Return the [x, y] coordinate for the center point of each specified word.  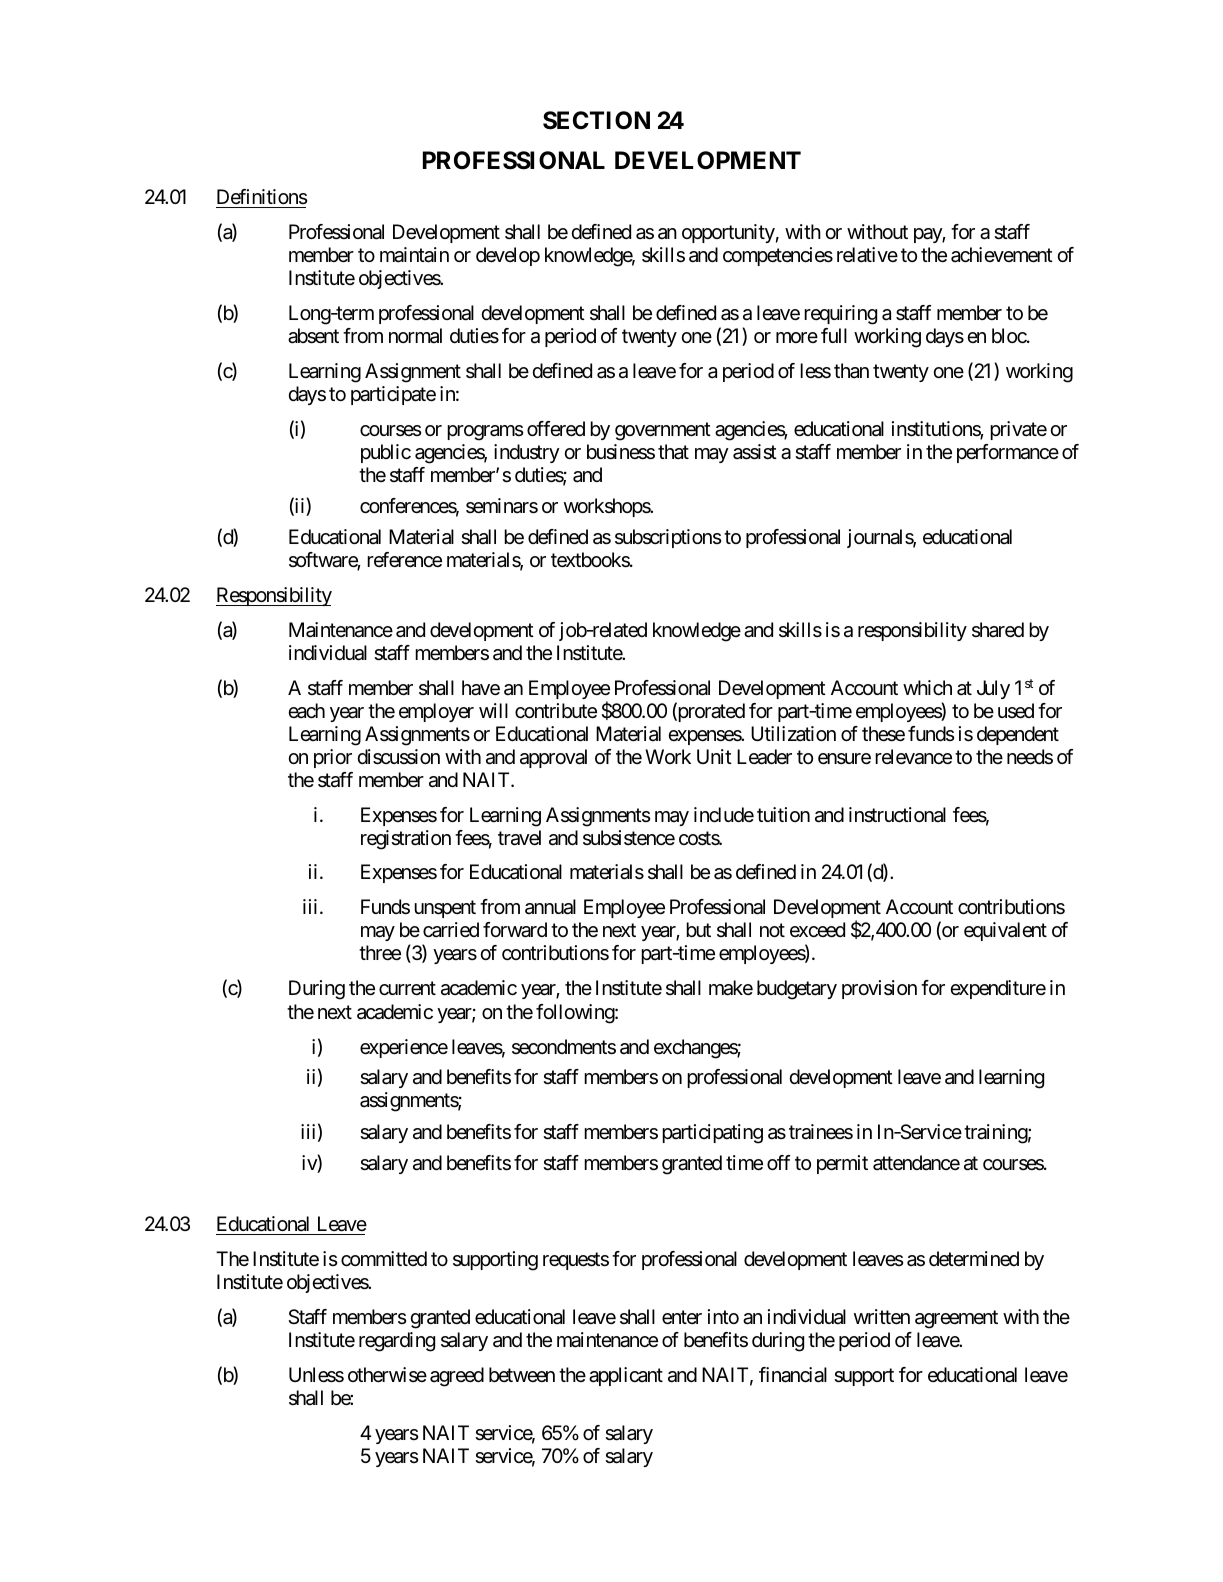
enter [682, 1317]
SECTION [596, 120]
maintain [414, 255]
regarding [397, 1342]
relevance [913, 757]
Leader [764, 757]
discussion [398, 757]
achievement [1002, 255]
